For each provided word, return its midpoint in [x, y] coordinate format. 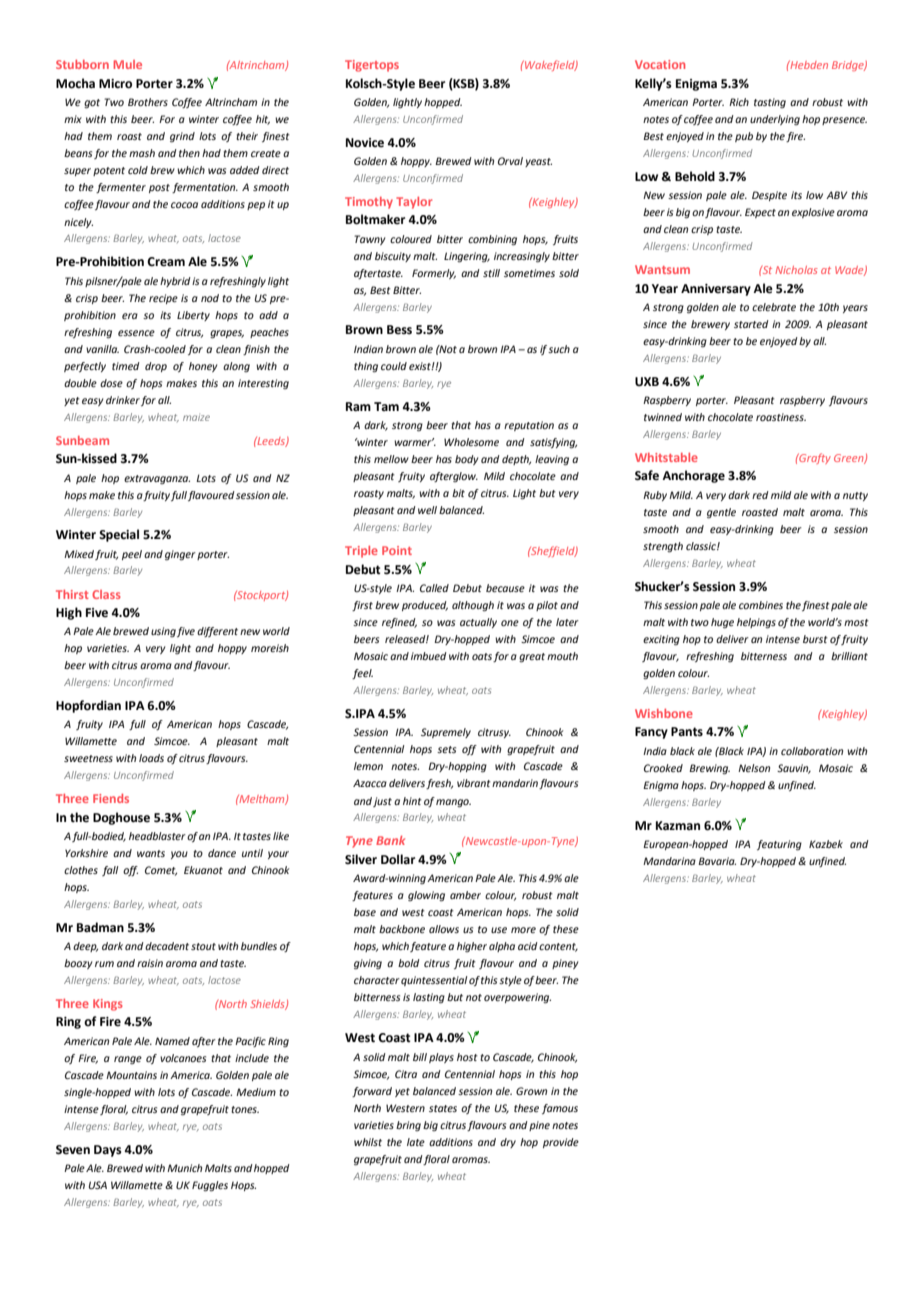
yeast [538, 162]
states [443, 1108]
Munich [184, 1168]
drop [156, 367]
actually [478, 623]
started [751, 324]
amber [465, 895]
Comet [161, 871]
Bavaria [717, 861]
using [163, 632]
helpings [756, 623]
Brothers [148, 102]
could [394, 366]
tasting [770, 103]
